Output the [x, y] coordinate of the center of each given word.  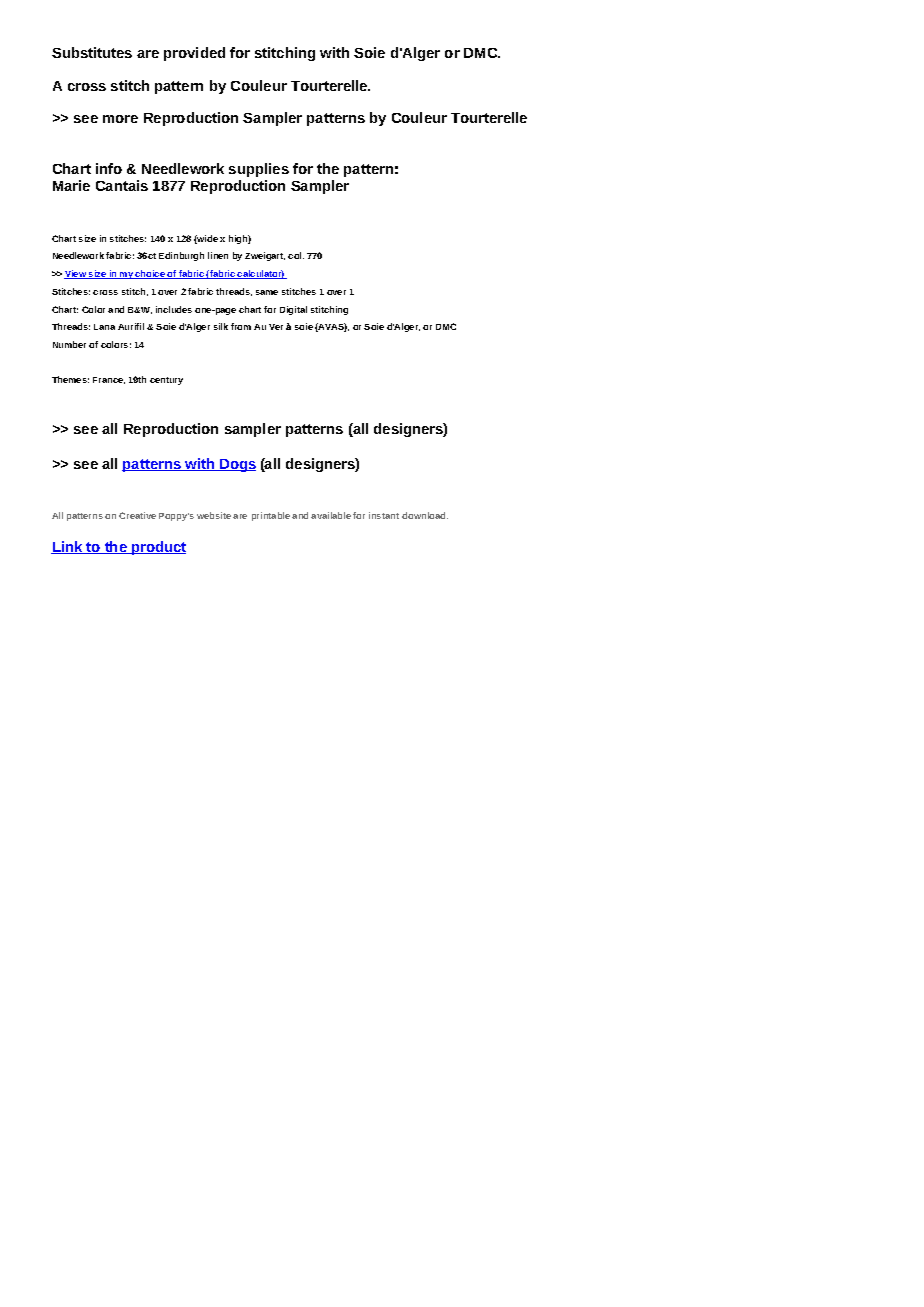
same [267, 292]
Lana [104, 327]
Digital [293, 310]
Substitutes [92, 52]
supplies [259, 170]
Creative [137, 515]
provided [194, 54]
